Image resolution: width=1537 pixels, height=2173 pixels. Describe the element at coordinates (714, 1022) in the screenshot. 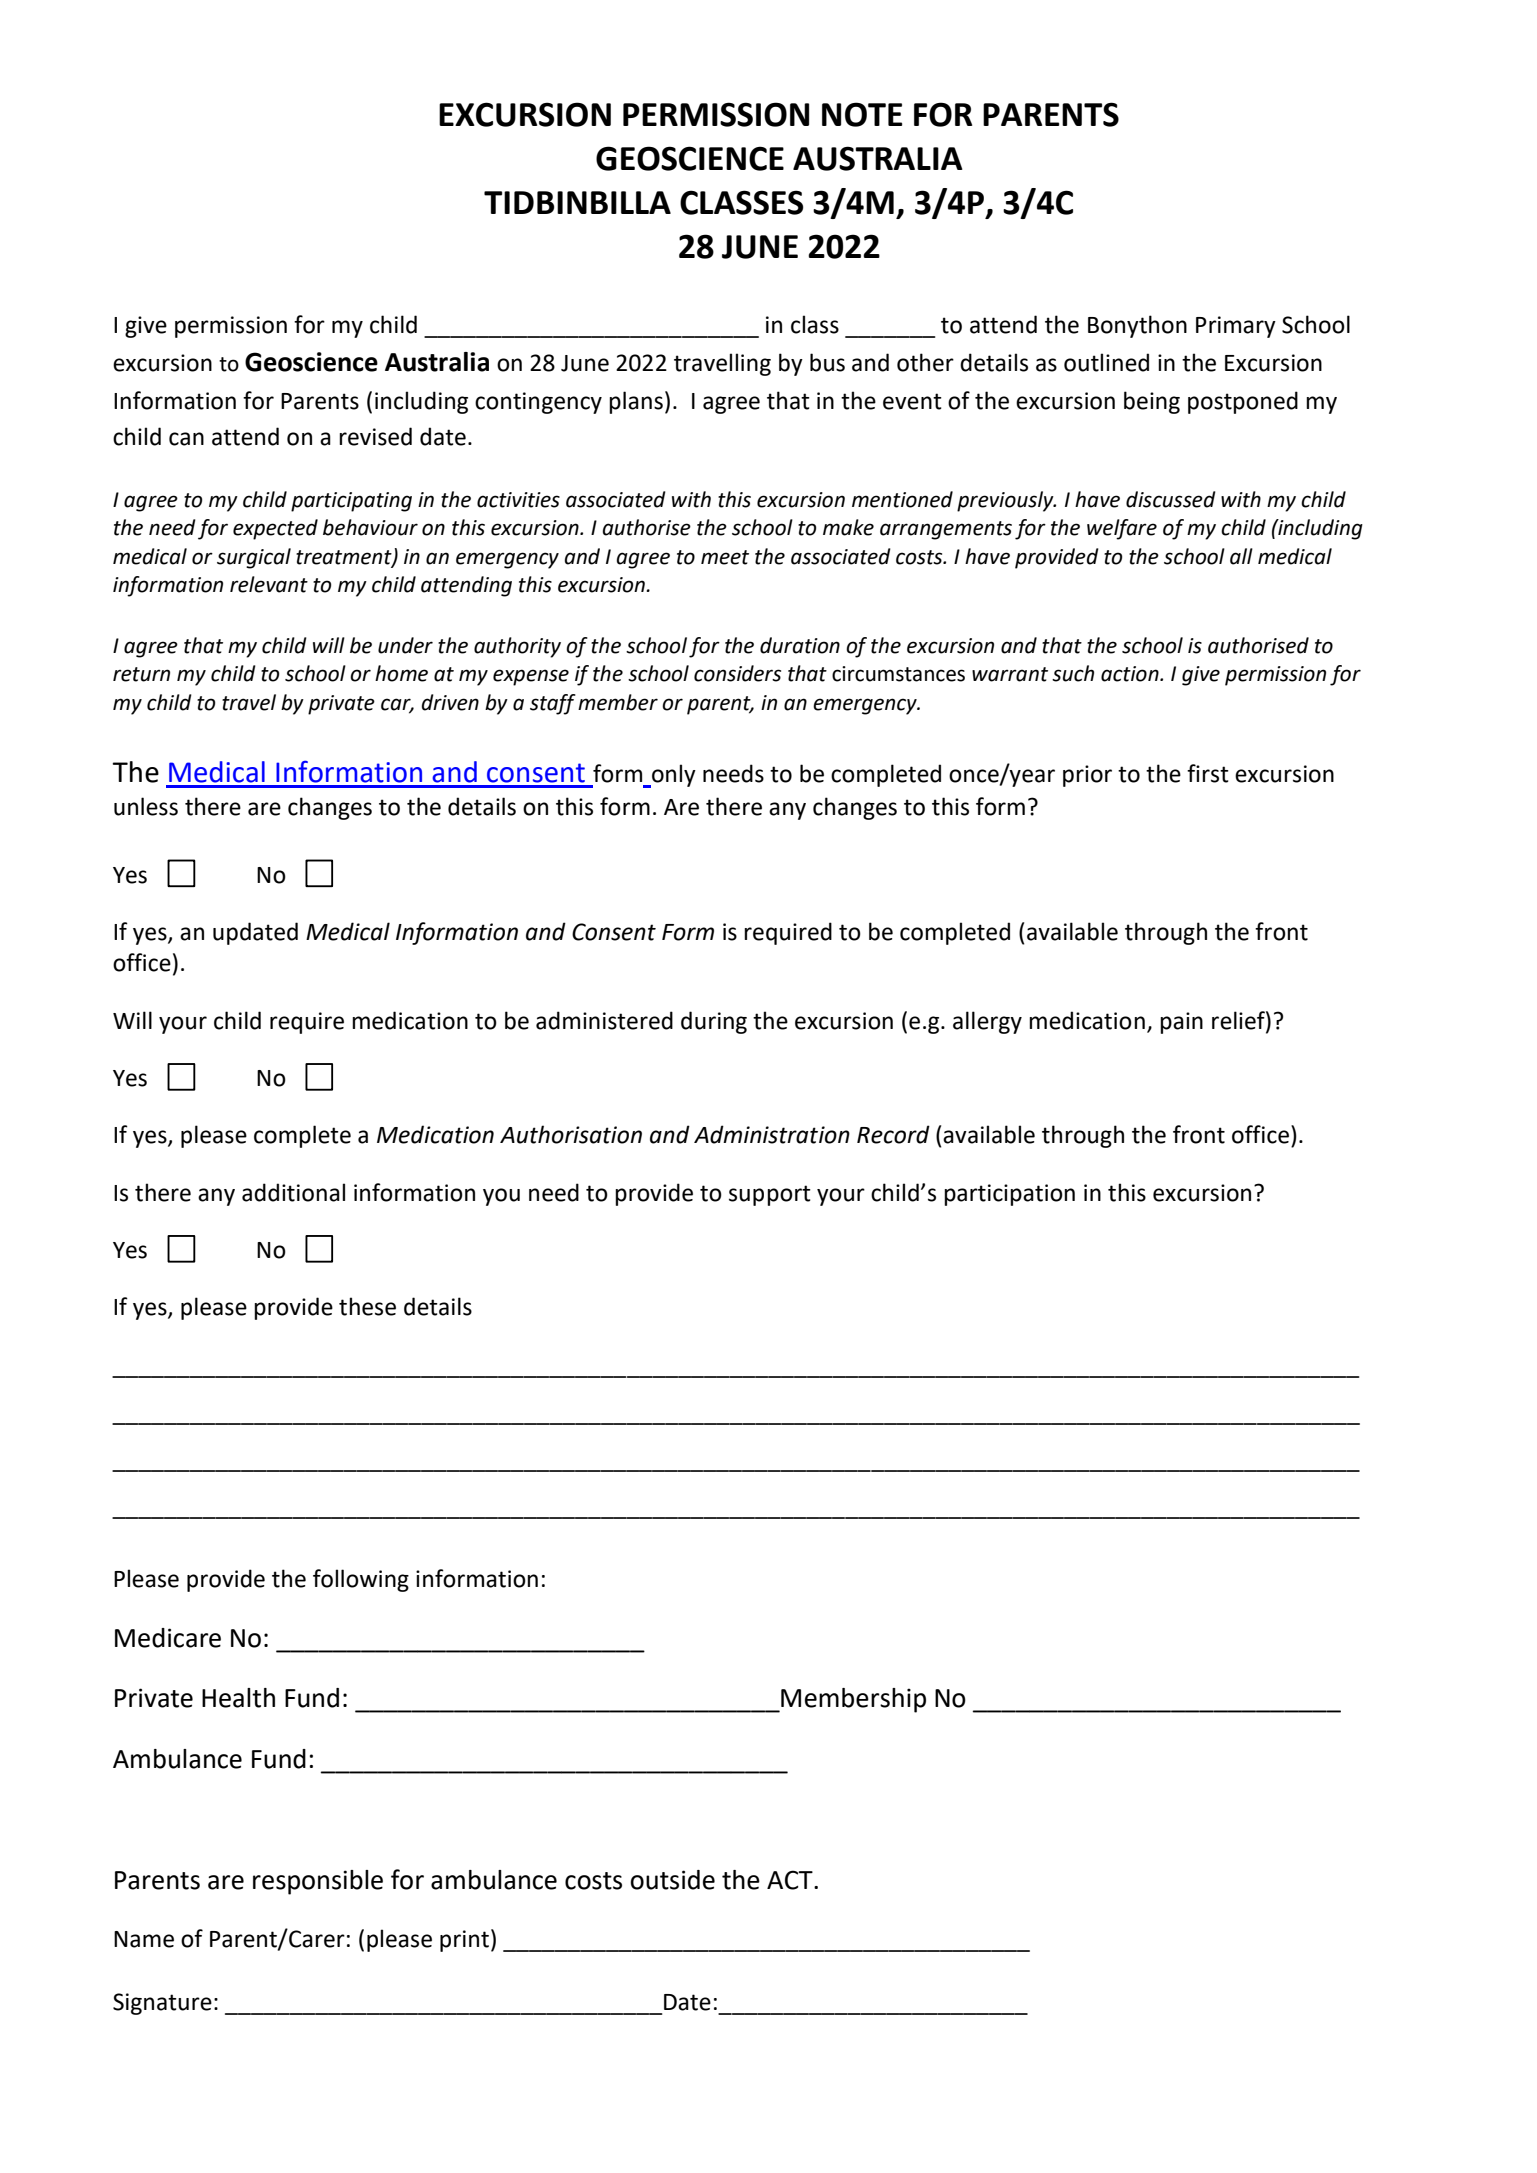

I see `during` at that location.
